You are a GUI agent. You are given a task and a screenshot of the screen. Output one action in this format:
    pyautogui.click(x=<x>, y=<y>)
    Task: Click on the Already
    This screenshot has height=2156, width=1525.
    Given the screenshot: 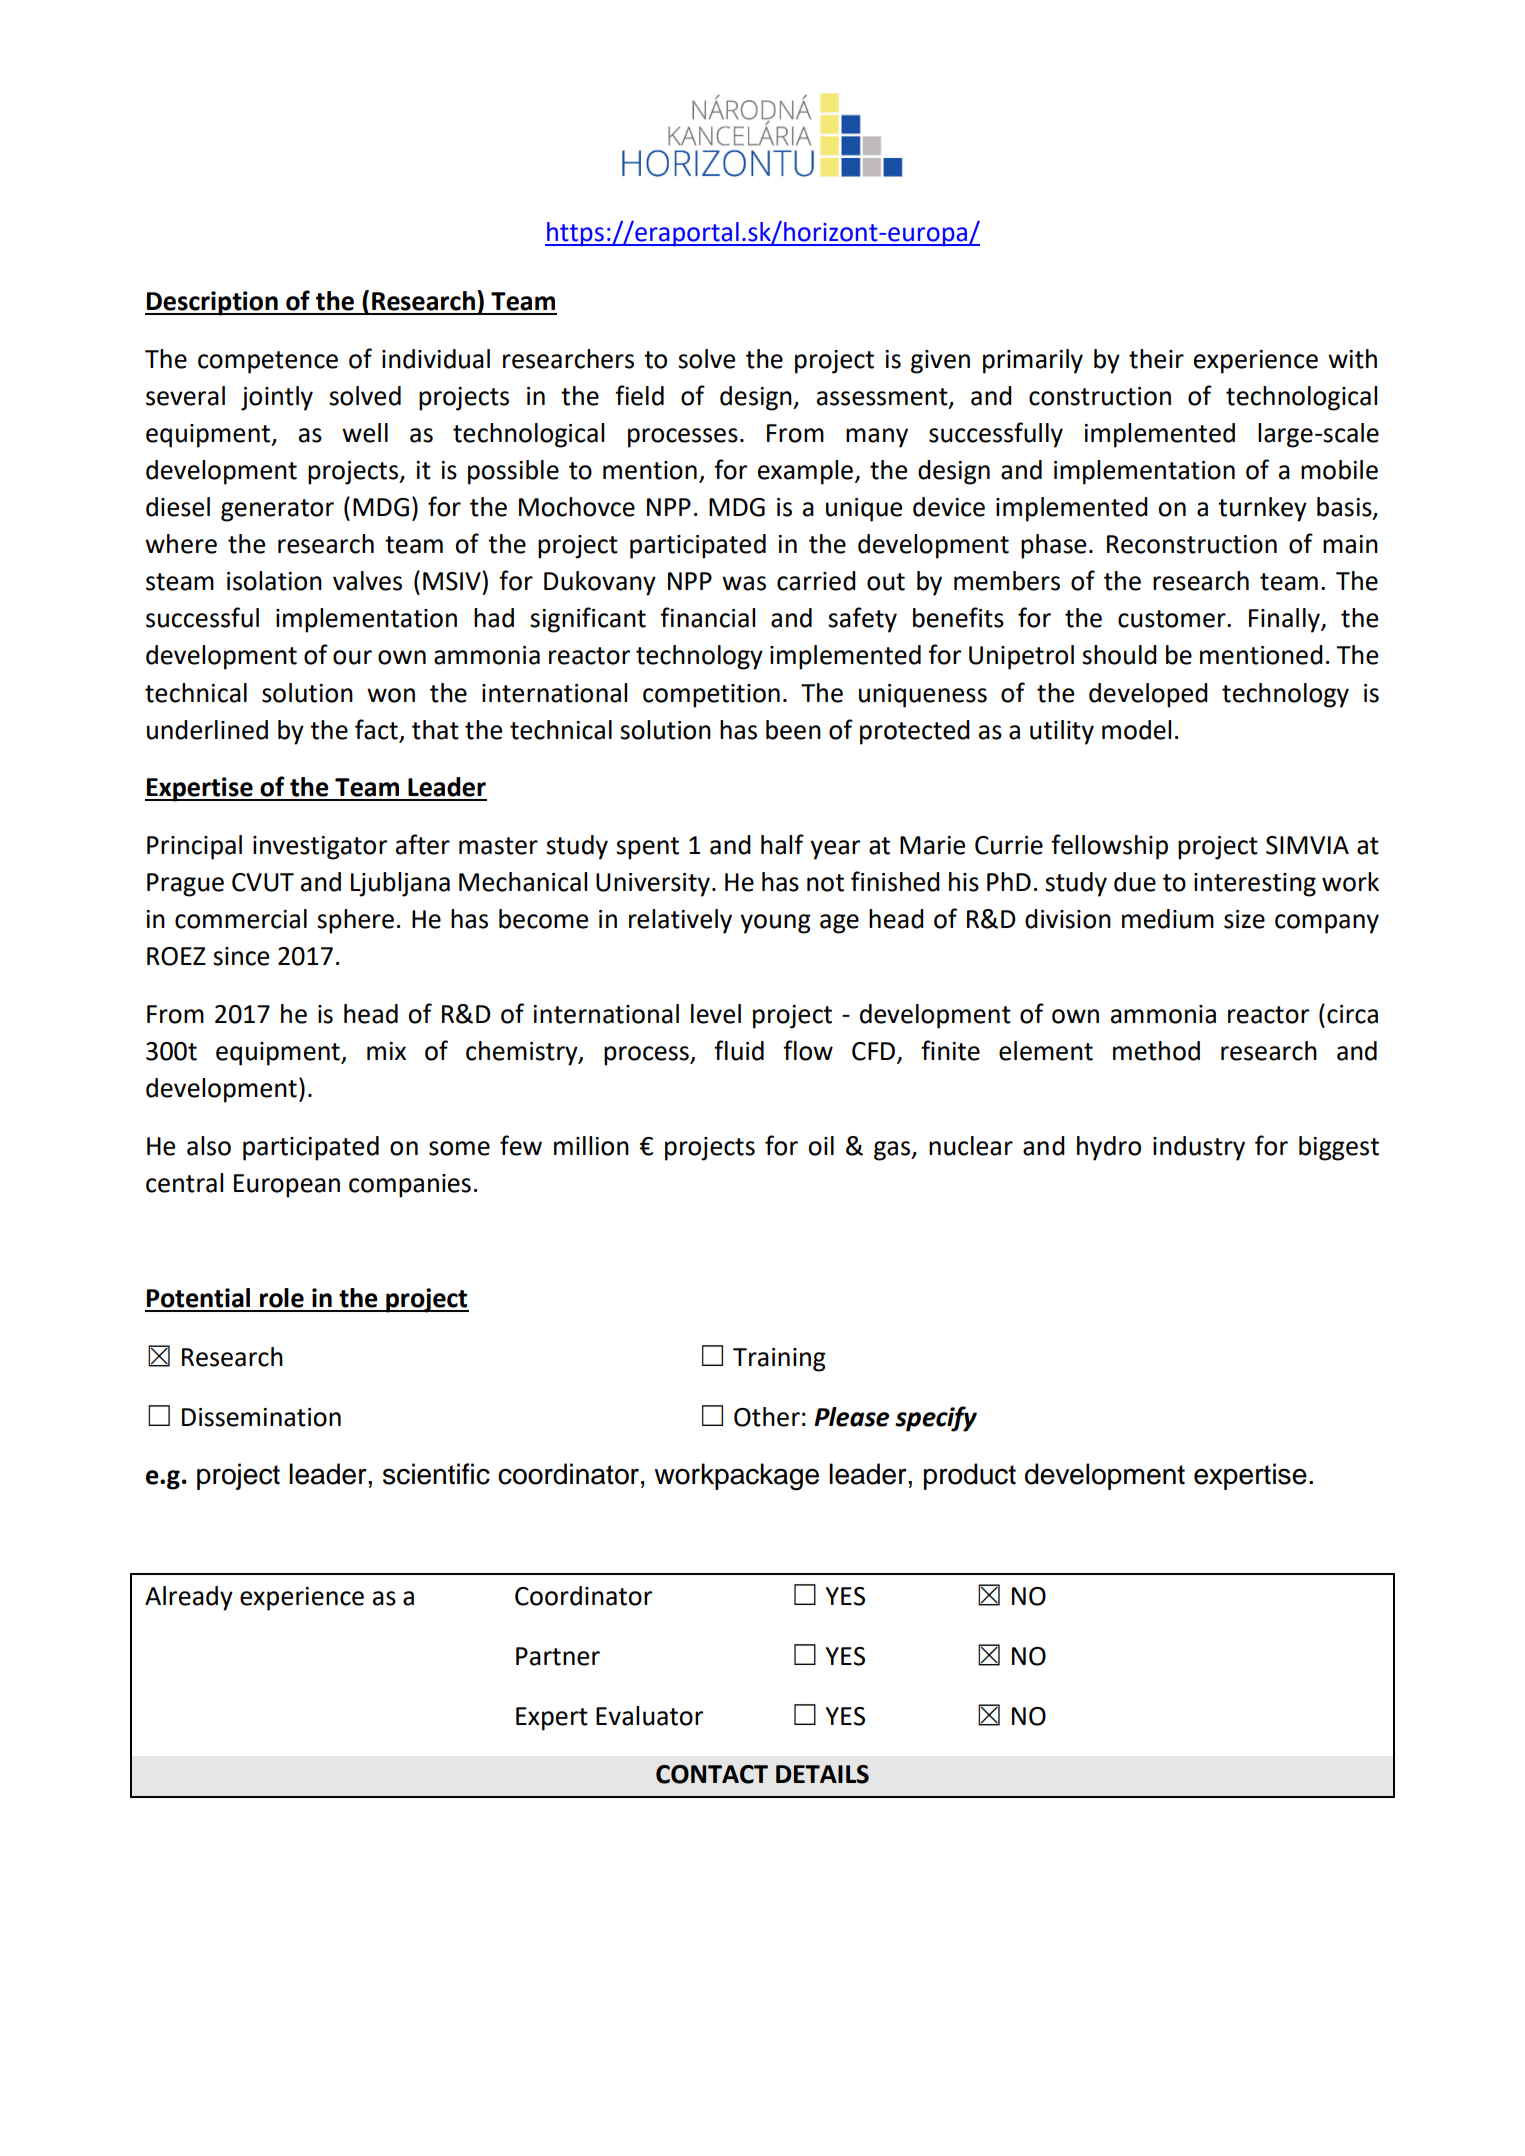 What is the action you would take?
    pyautogui.click(x=189, y=1598)
